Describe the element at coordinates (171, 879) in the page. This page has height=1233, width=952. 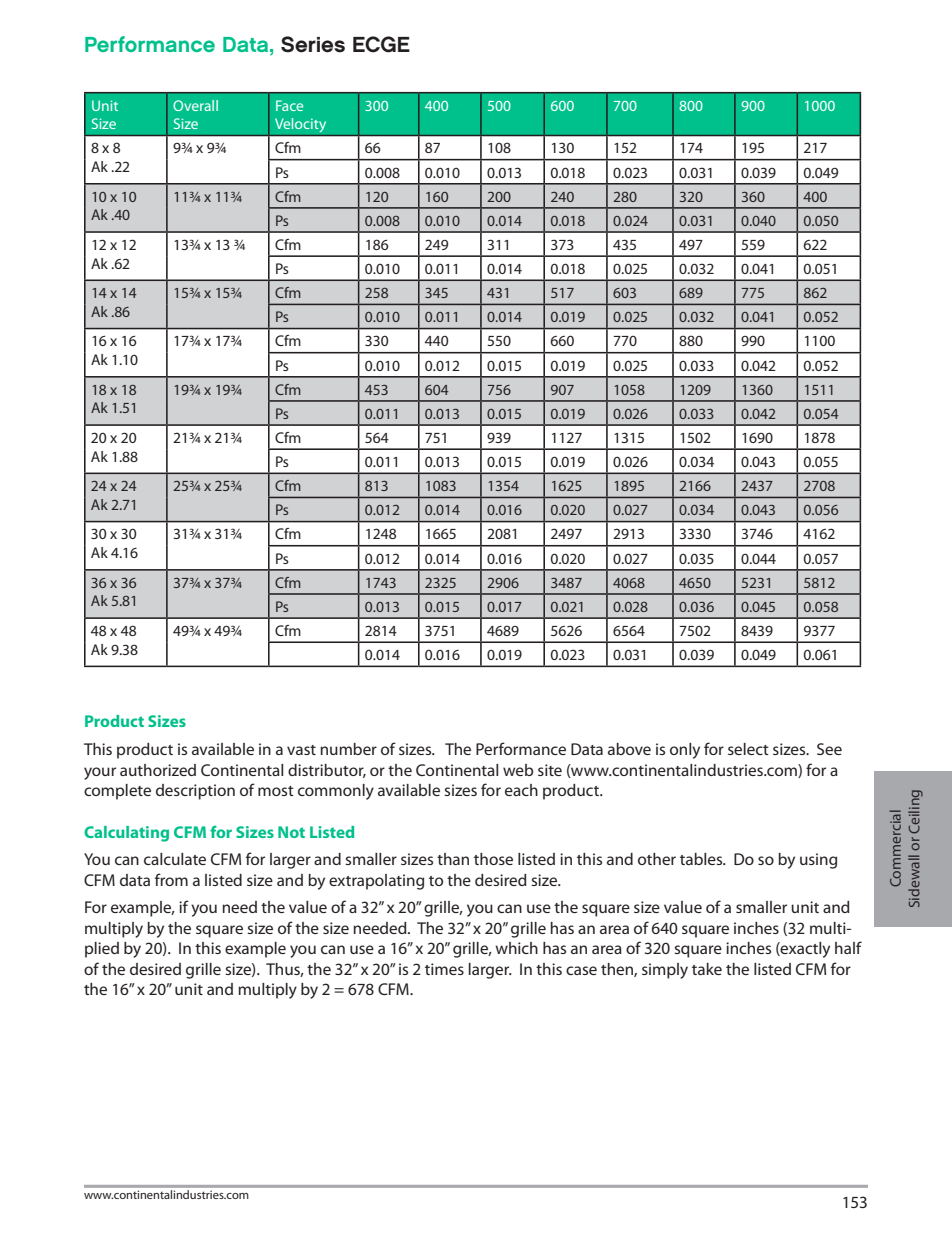
I see `from` at that location.
